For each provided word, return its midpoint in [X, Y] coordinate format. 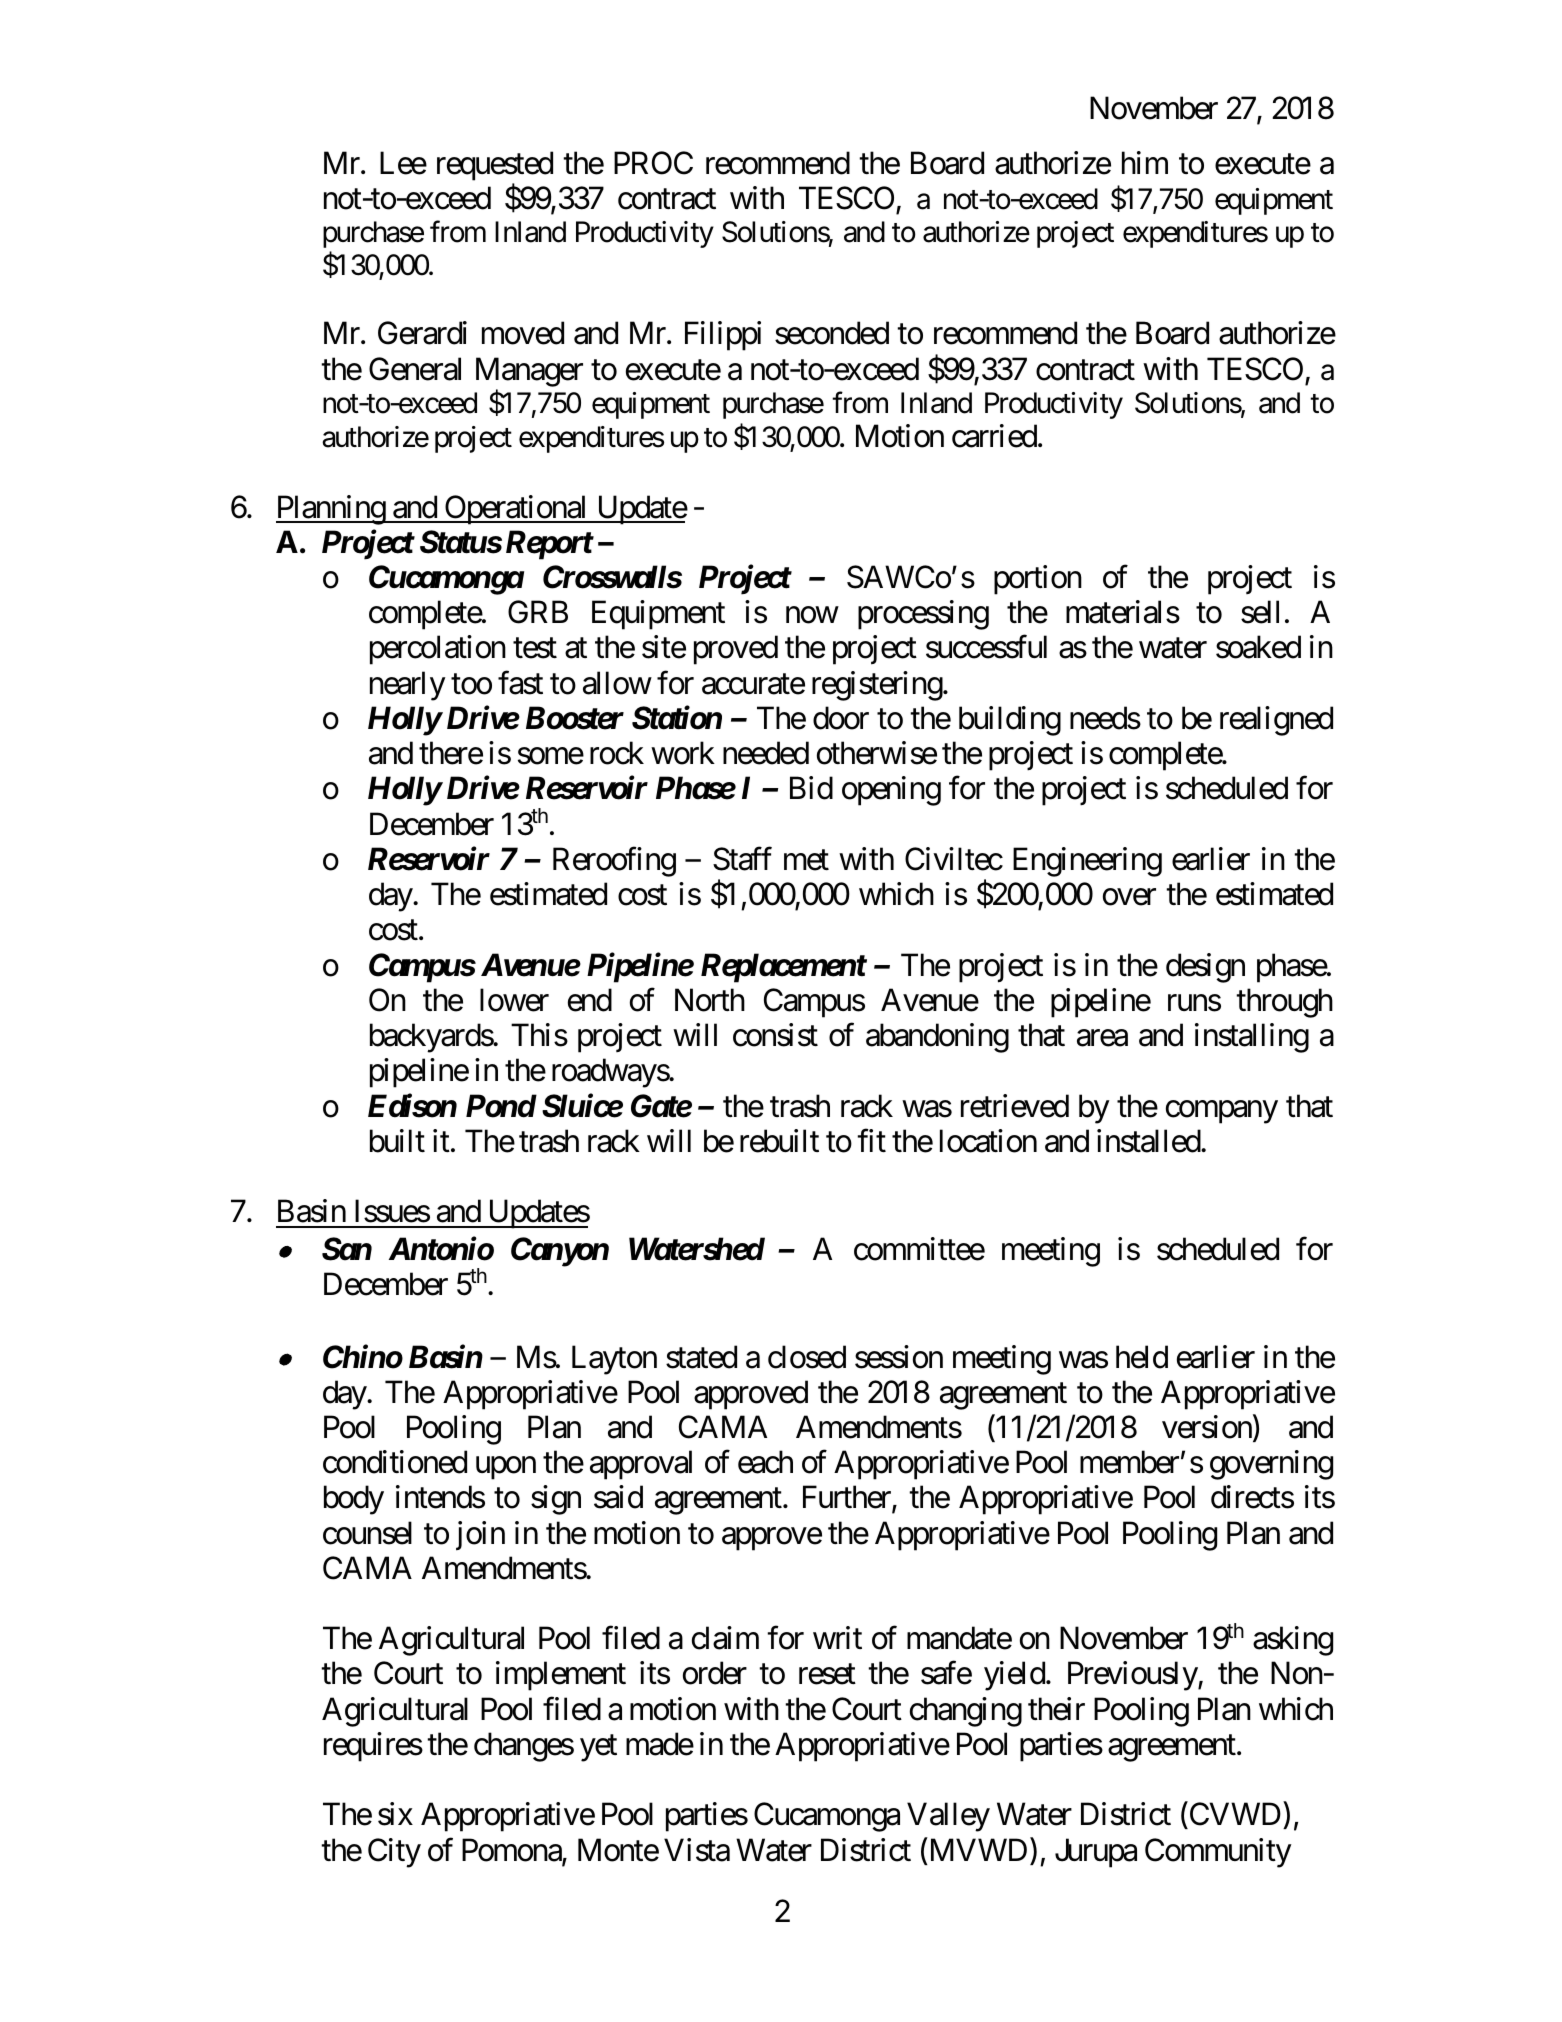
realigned [1276, 721]
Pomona [512, 1851]
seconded [832, 333]
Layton [614, 1360]
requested [495, 167]
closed [807, 1357]
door [841, 718]
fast [520, 683]
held [1142, 1357]
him [1145, 162]
